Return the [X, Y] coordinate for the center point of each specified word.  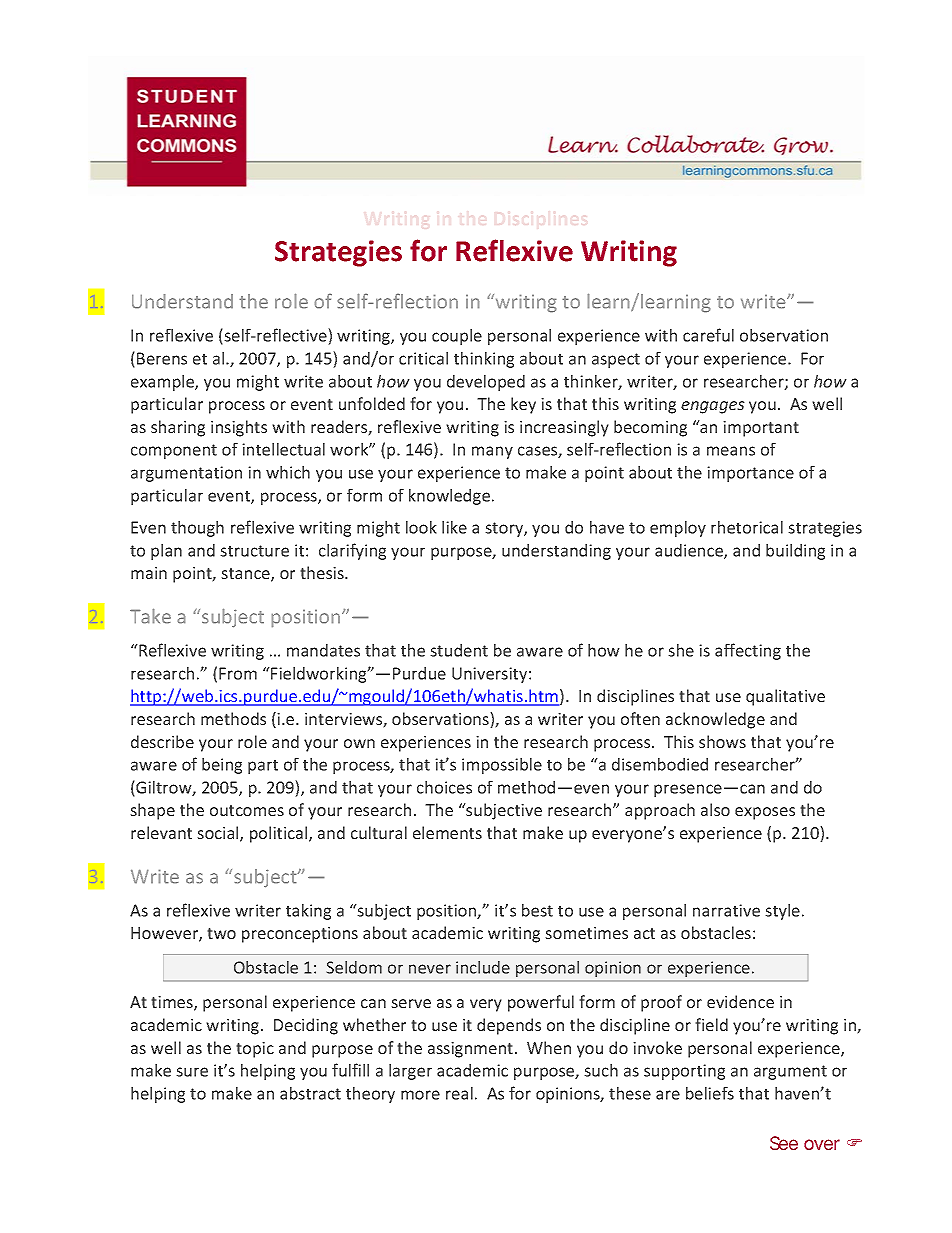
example [163, 383]
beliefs [710, 1093]
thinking [484, 360]
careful [708, 335]
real [459, 1093]
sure [192, 1072]
